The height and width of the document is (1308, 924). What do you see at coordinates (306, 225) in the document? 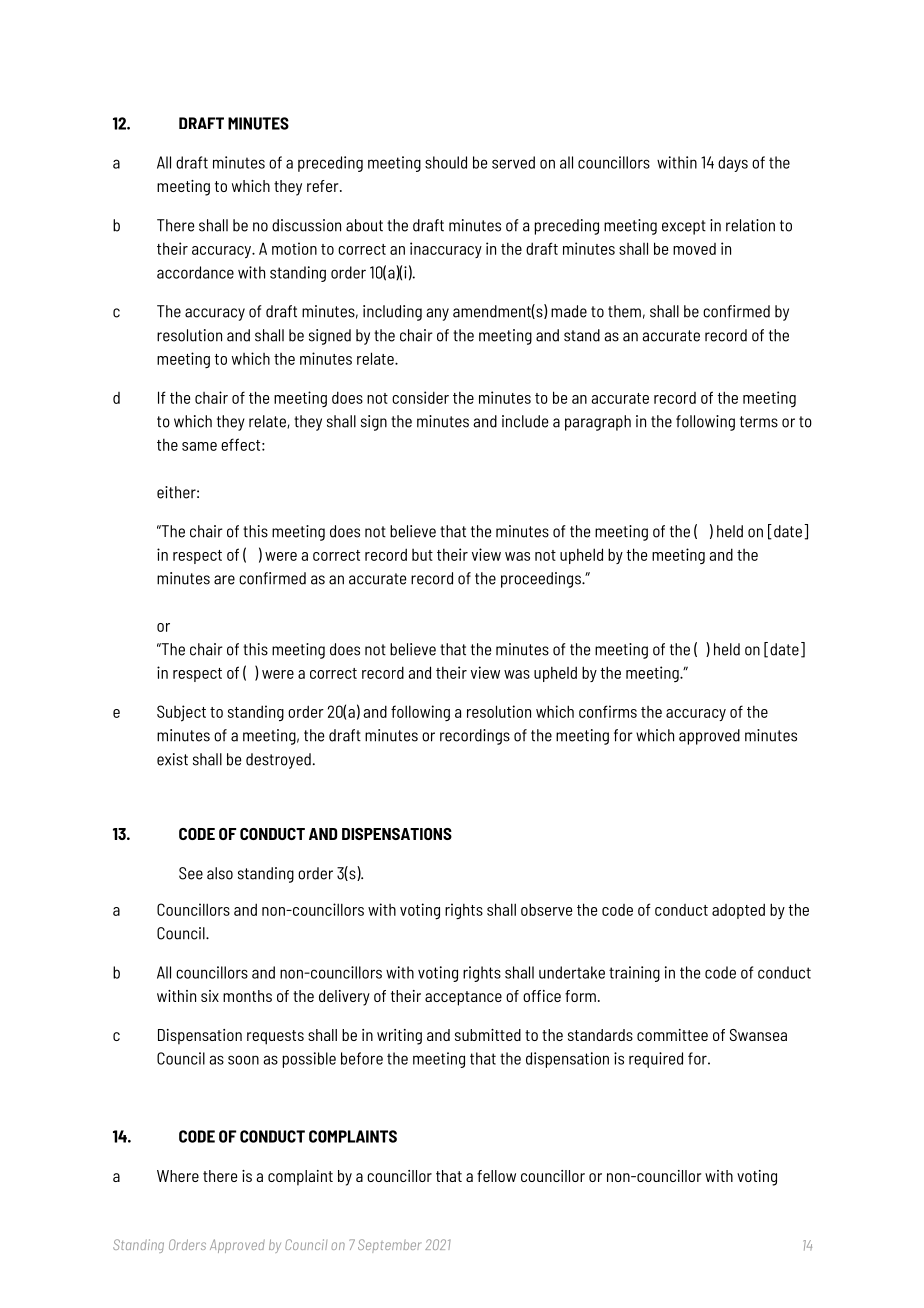
I see `discussion` at bounding box center [306, 225].
